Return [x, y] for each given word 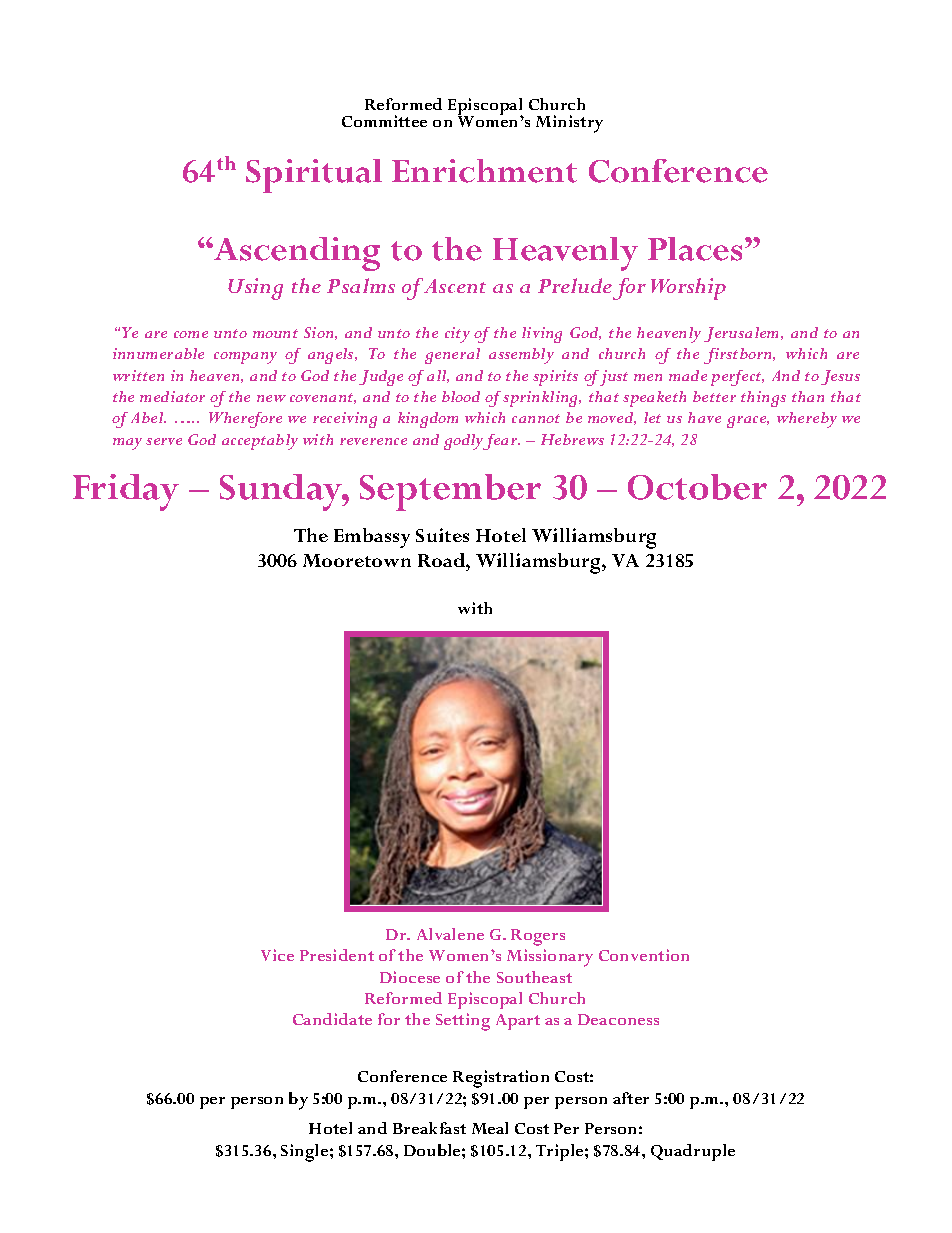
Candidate [332, 1019]
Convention [644, 955]
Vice [277, 955]
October [697, 487]
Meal [490, 1128]
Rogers [538, 937]
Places [695, 249]
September [450, 492]
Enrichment [484, 171]
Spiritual [314, 176]
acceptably [260, 442]
